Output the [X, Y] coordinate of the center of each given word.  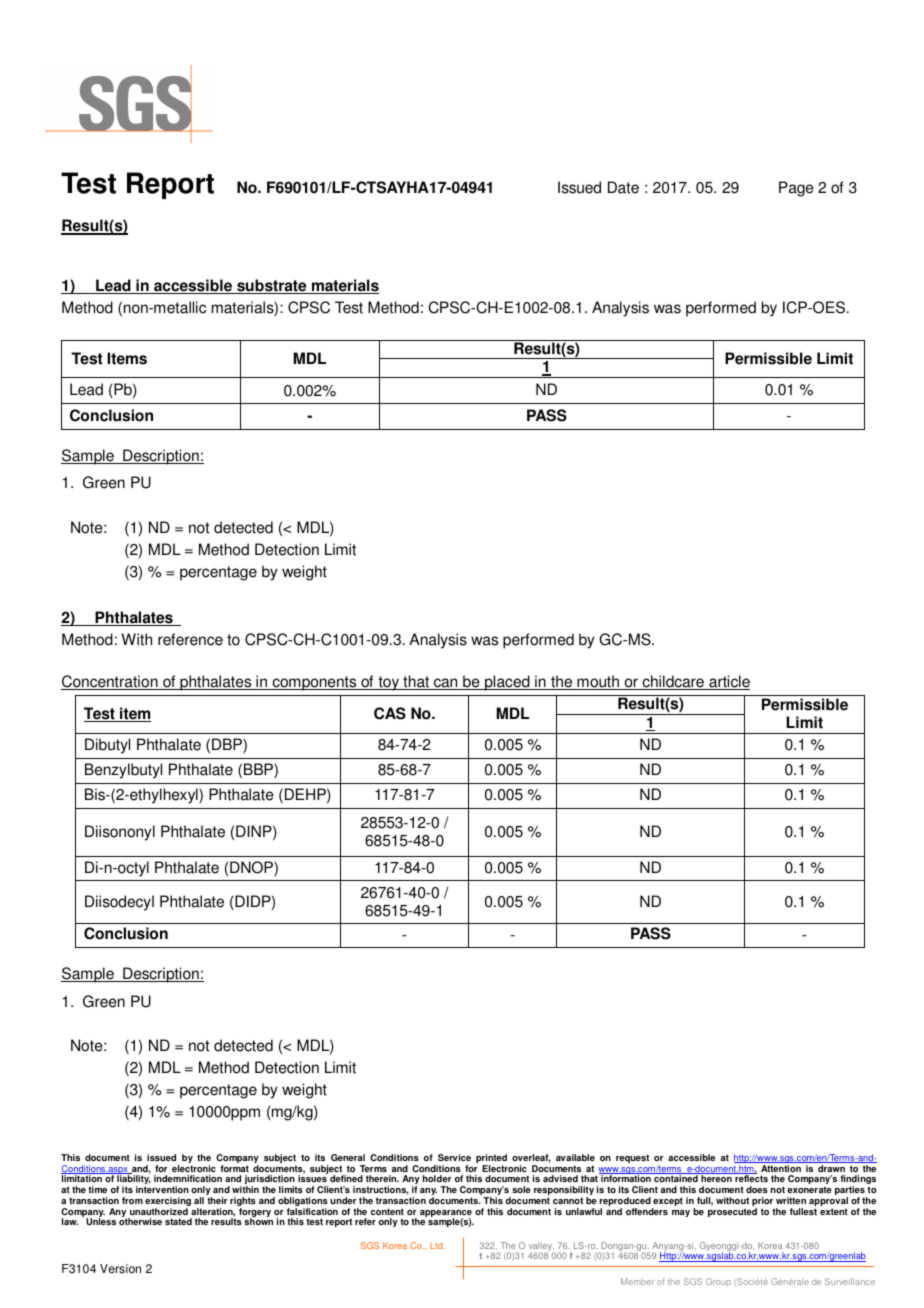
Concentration [110, 682]
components [314, 683]
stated [178, 1221]
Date [623, 187]
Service [454, 1157]
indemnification [188, 1178]
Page [796, 189]
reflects [751, 1178]
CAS [390, 713]
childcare [673, 682]
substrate [272, 286]
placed [507, 683]
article [728, 682]
